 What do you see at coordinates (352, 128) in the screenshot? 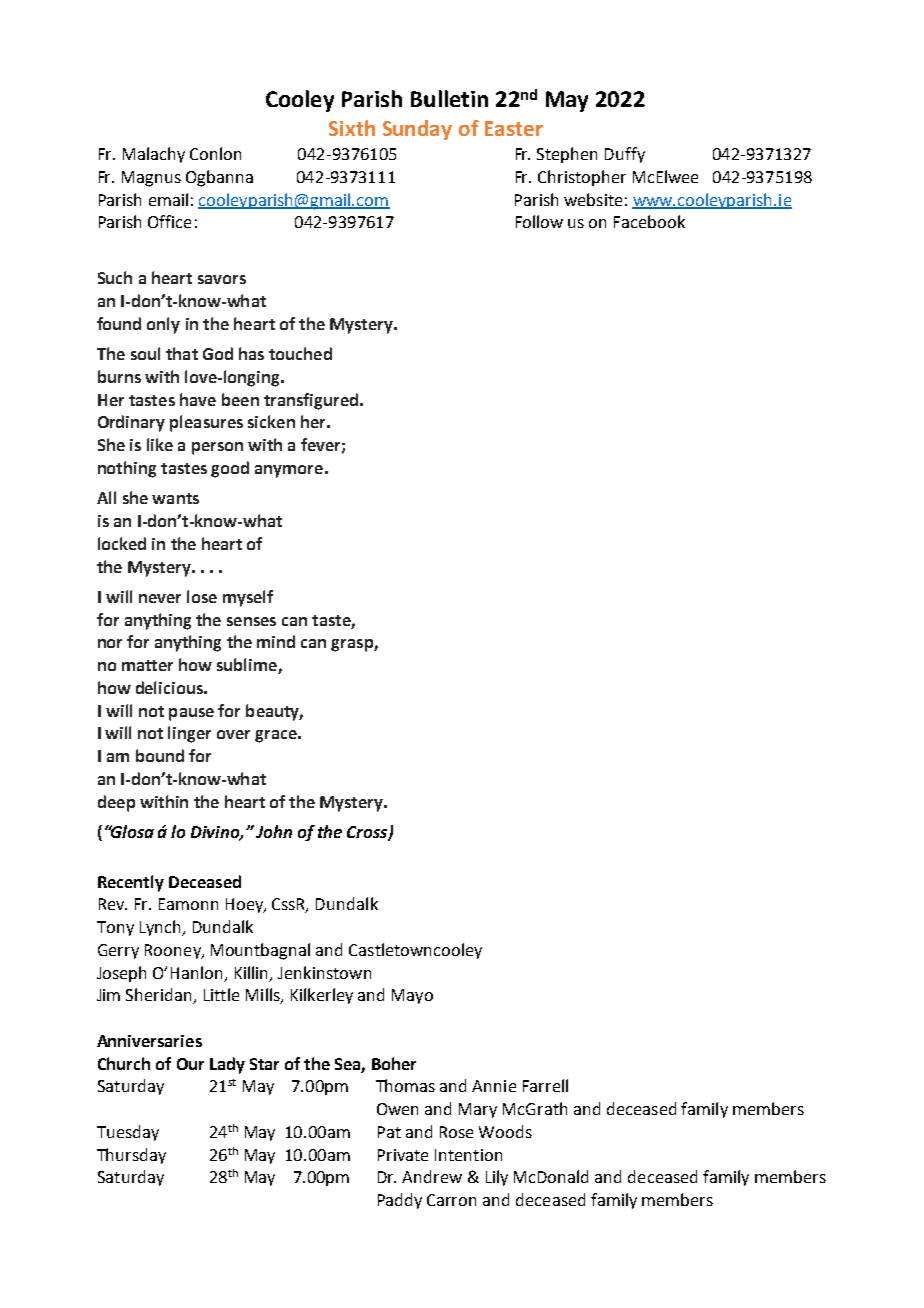
I see `Sixth` at bounding box center [352, 128].
